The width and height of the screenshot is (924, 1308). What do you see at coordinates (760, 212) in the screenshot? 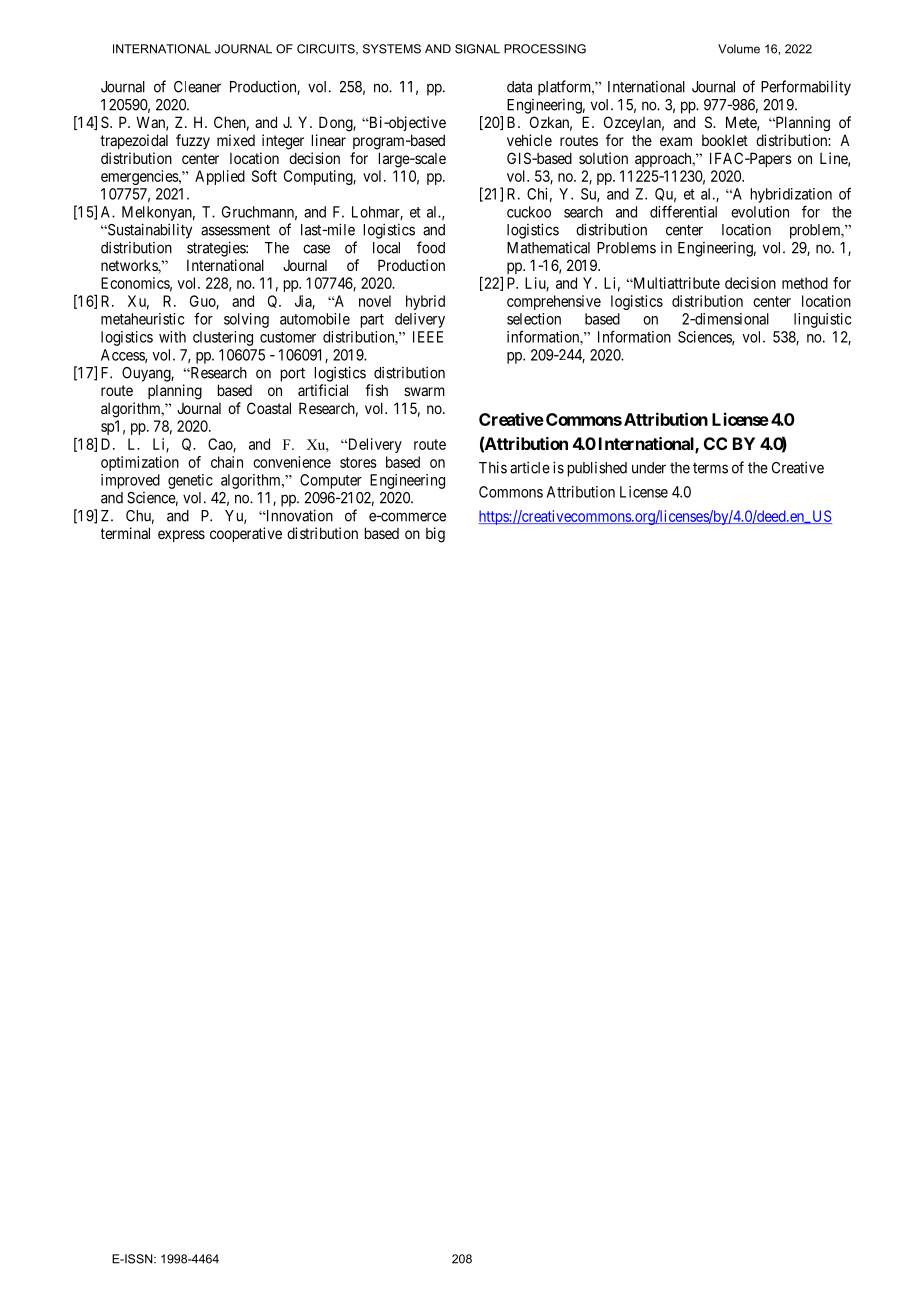
I see `evolution` at bounding box center [760, 212].
